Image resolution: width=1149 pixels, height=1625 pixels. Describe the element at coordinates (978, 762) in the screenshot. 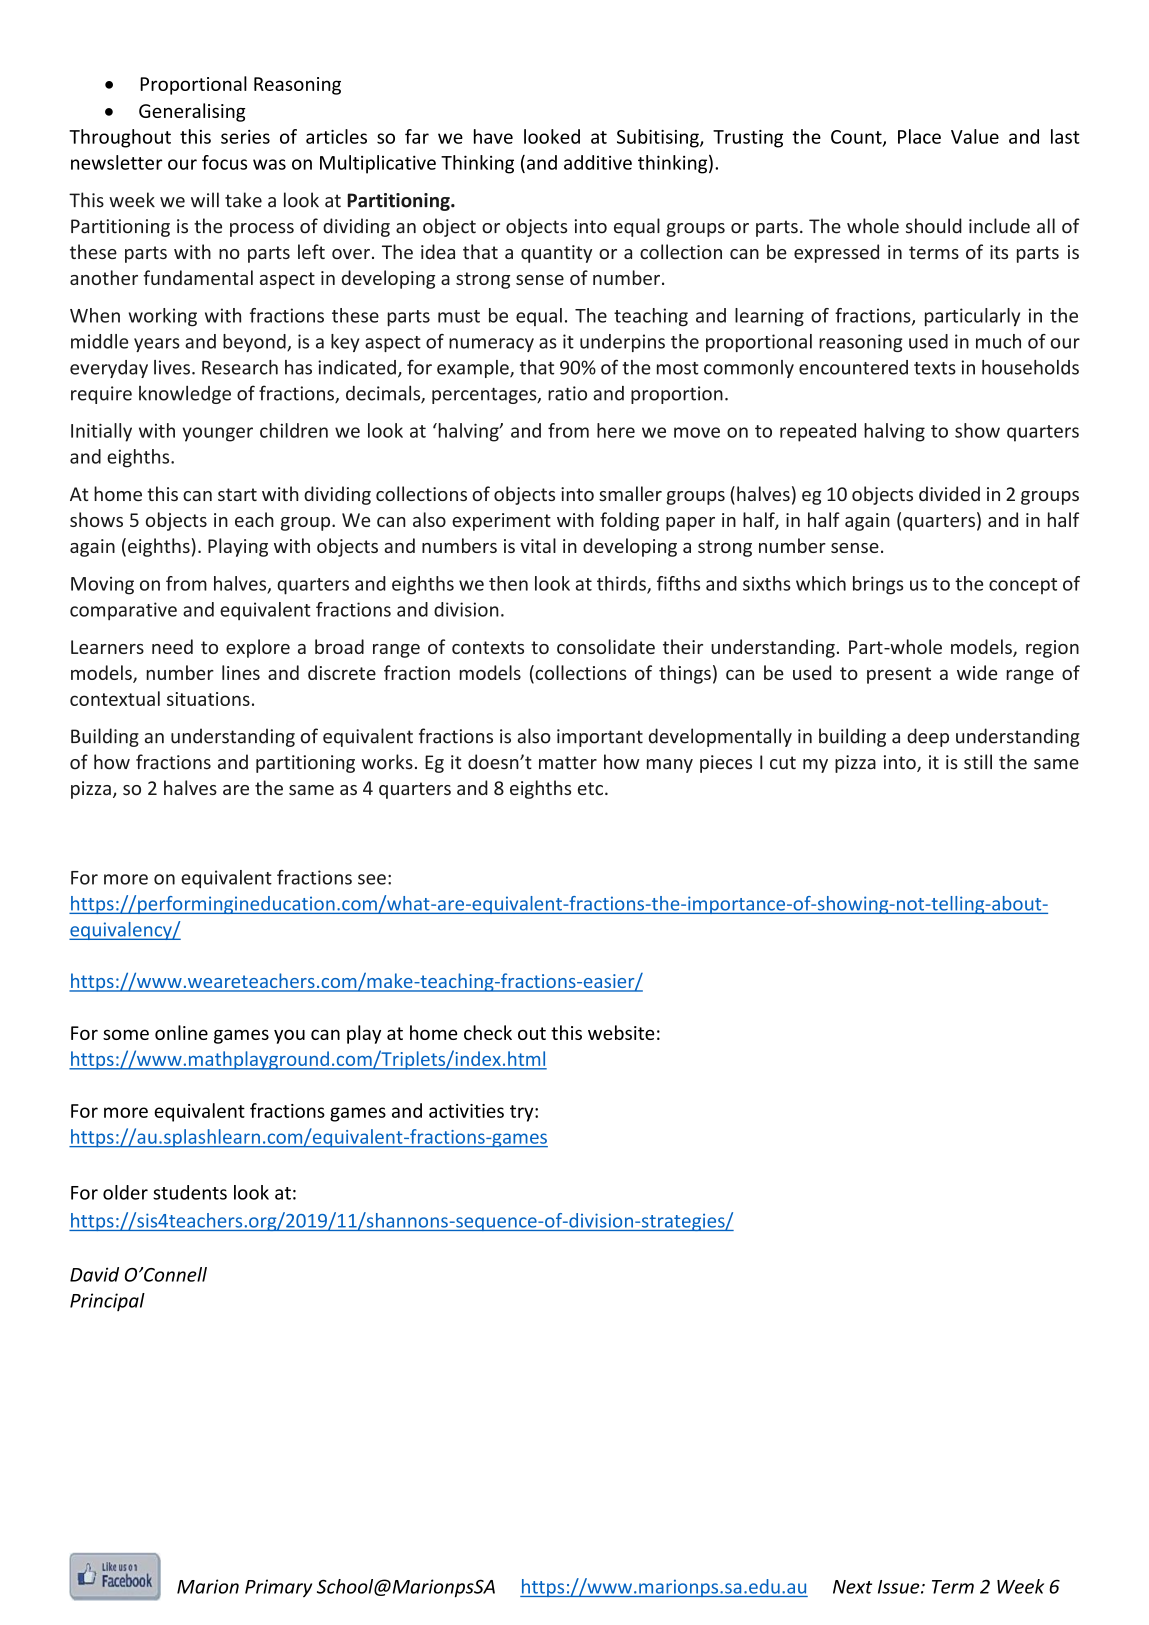

I see `still` at that location.
